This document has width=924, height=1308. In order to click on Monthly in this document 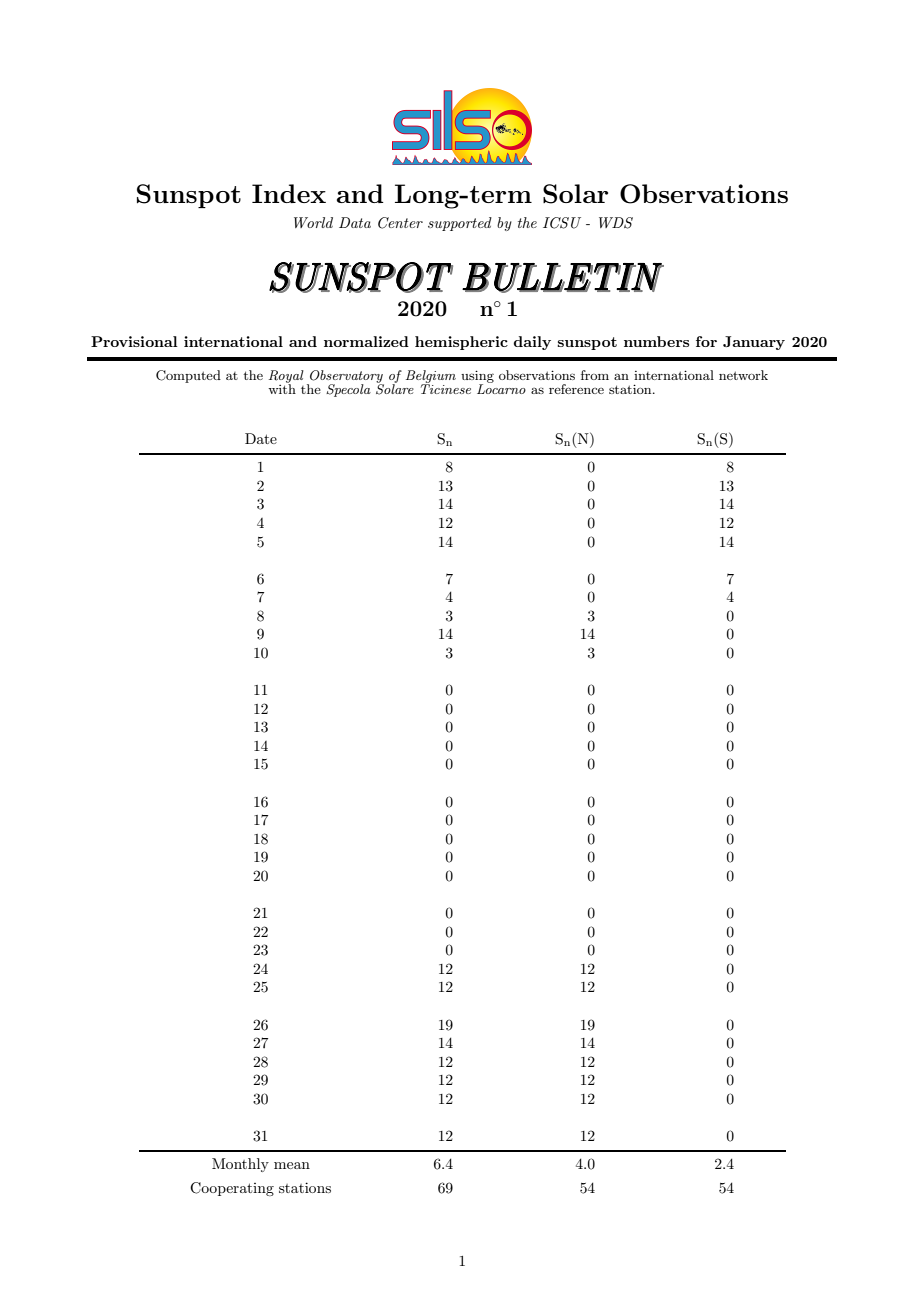, I will do `click(240, 1165)`.
